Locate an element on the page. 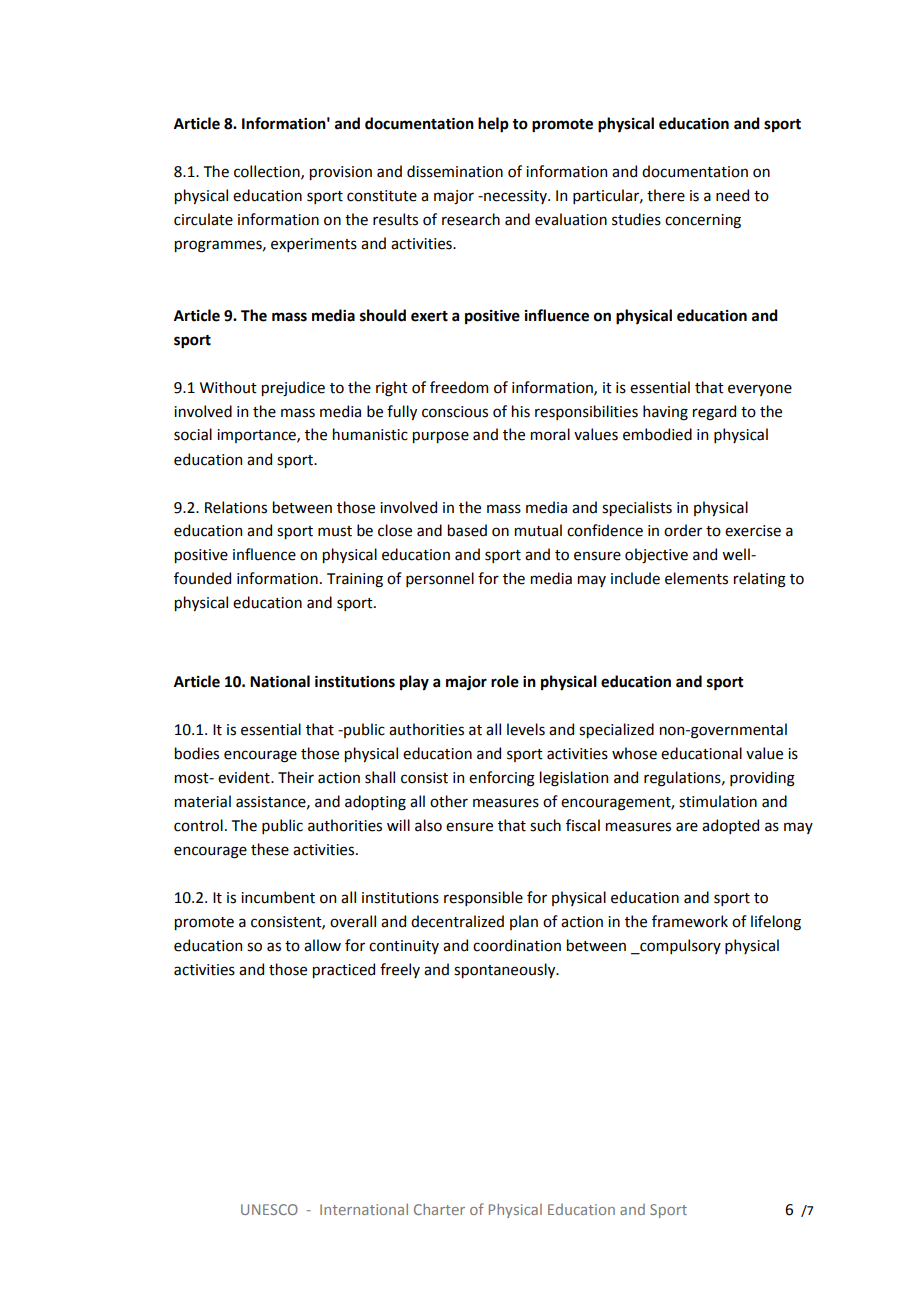  dissemination is located at coordinates (455, 171).
